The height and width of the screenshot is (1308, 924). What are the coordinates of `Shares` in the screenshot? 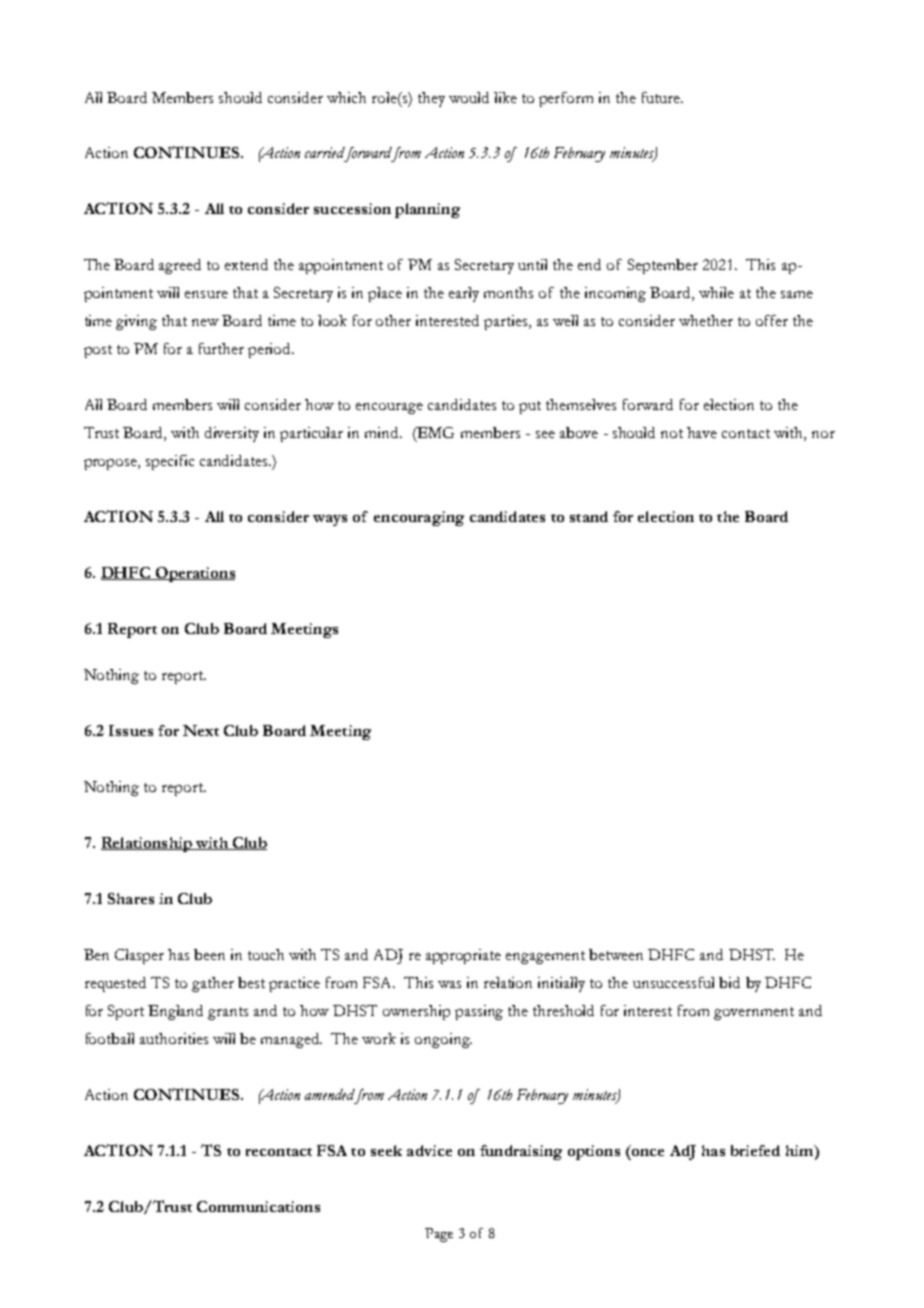 It's located at (131, 898).
